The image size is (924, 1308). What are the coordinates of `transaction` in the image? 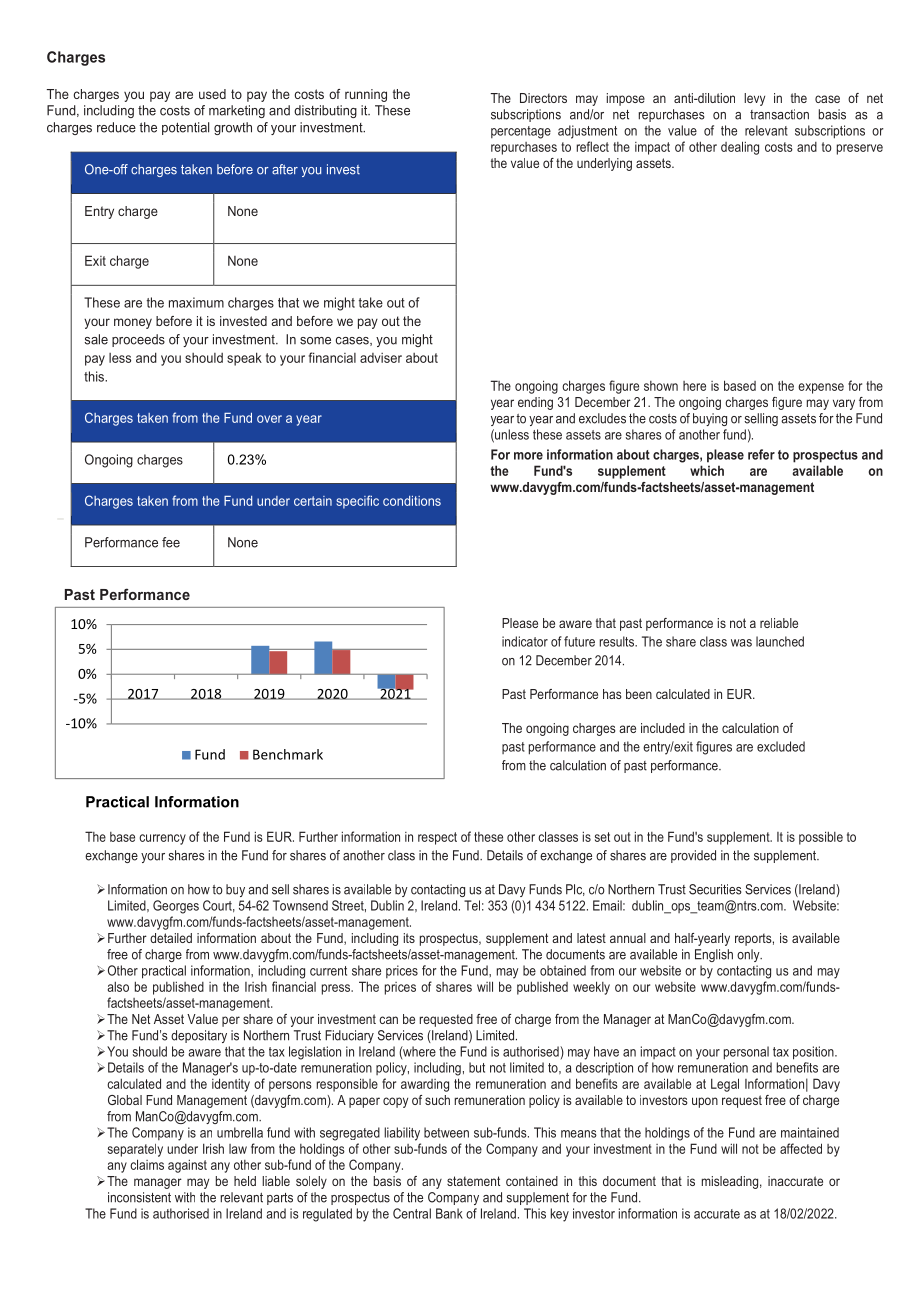 It's located at (779, 114).
